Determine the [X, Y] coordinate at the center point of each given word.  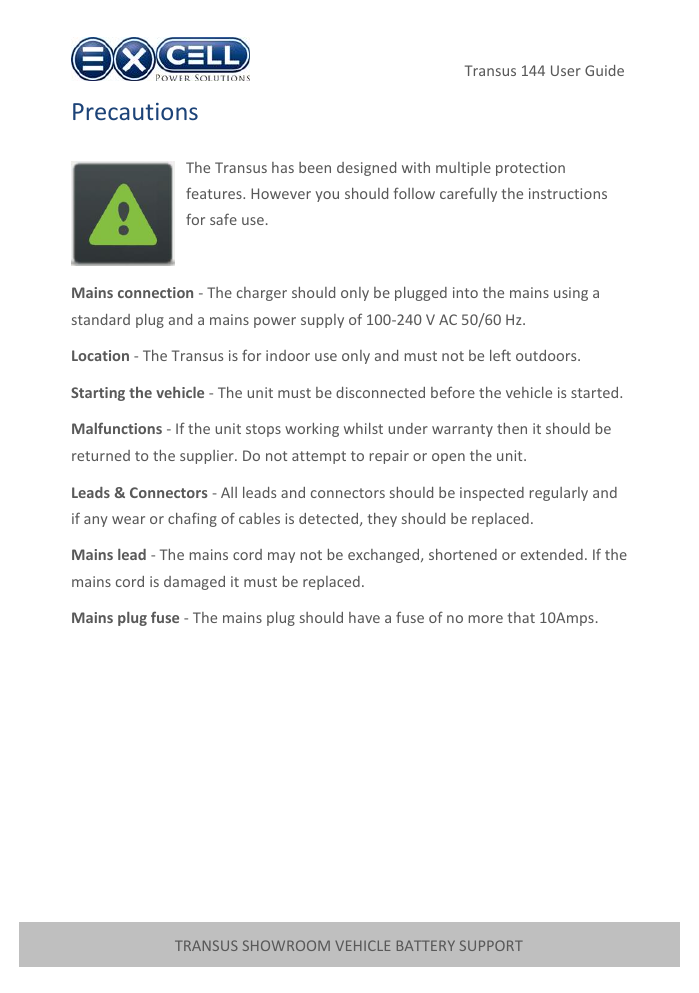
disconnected [380, 392]
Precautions [135, 111]
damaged [194, 583]
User [566, 70]
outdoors [547, 355]
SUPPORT [491, 945]
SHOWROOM [286, 945]
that [521, 617]
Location [100, 355]
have [364, 617]
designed [366, 169]
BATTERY [426, 945]
